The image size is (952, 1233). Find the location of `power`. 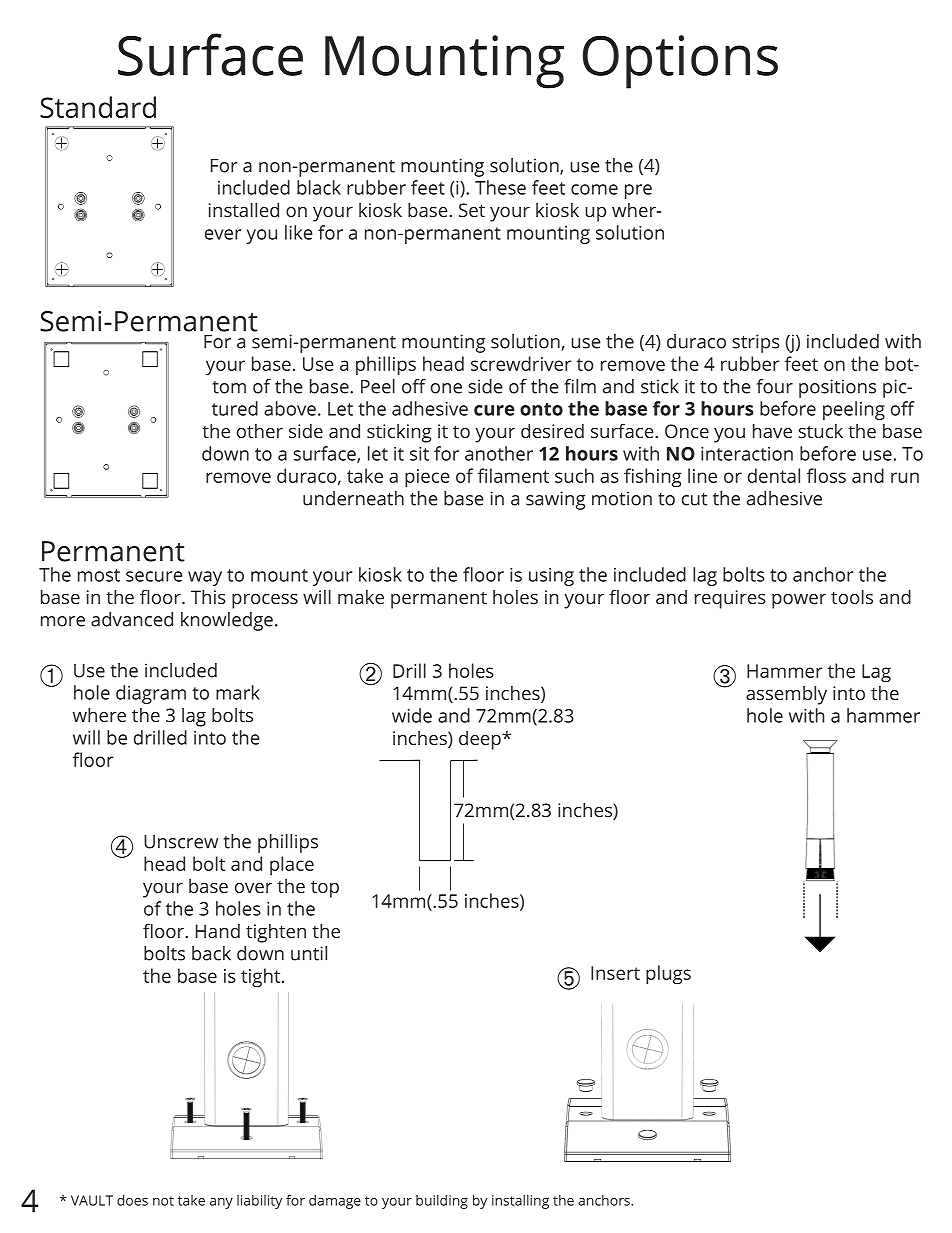

power is located at coordinates (799, 601).
